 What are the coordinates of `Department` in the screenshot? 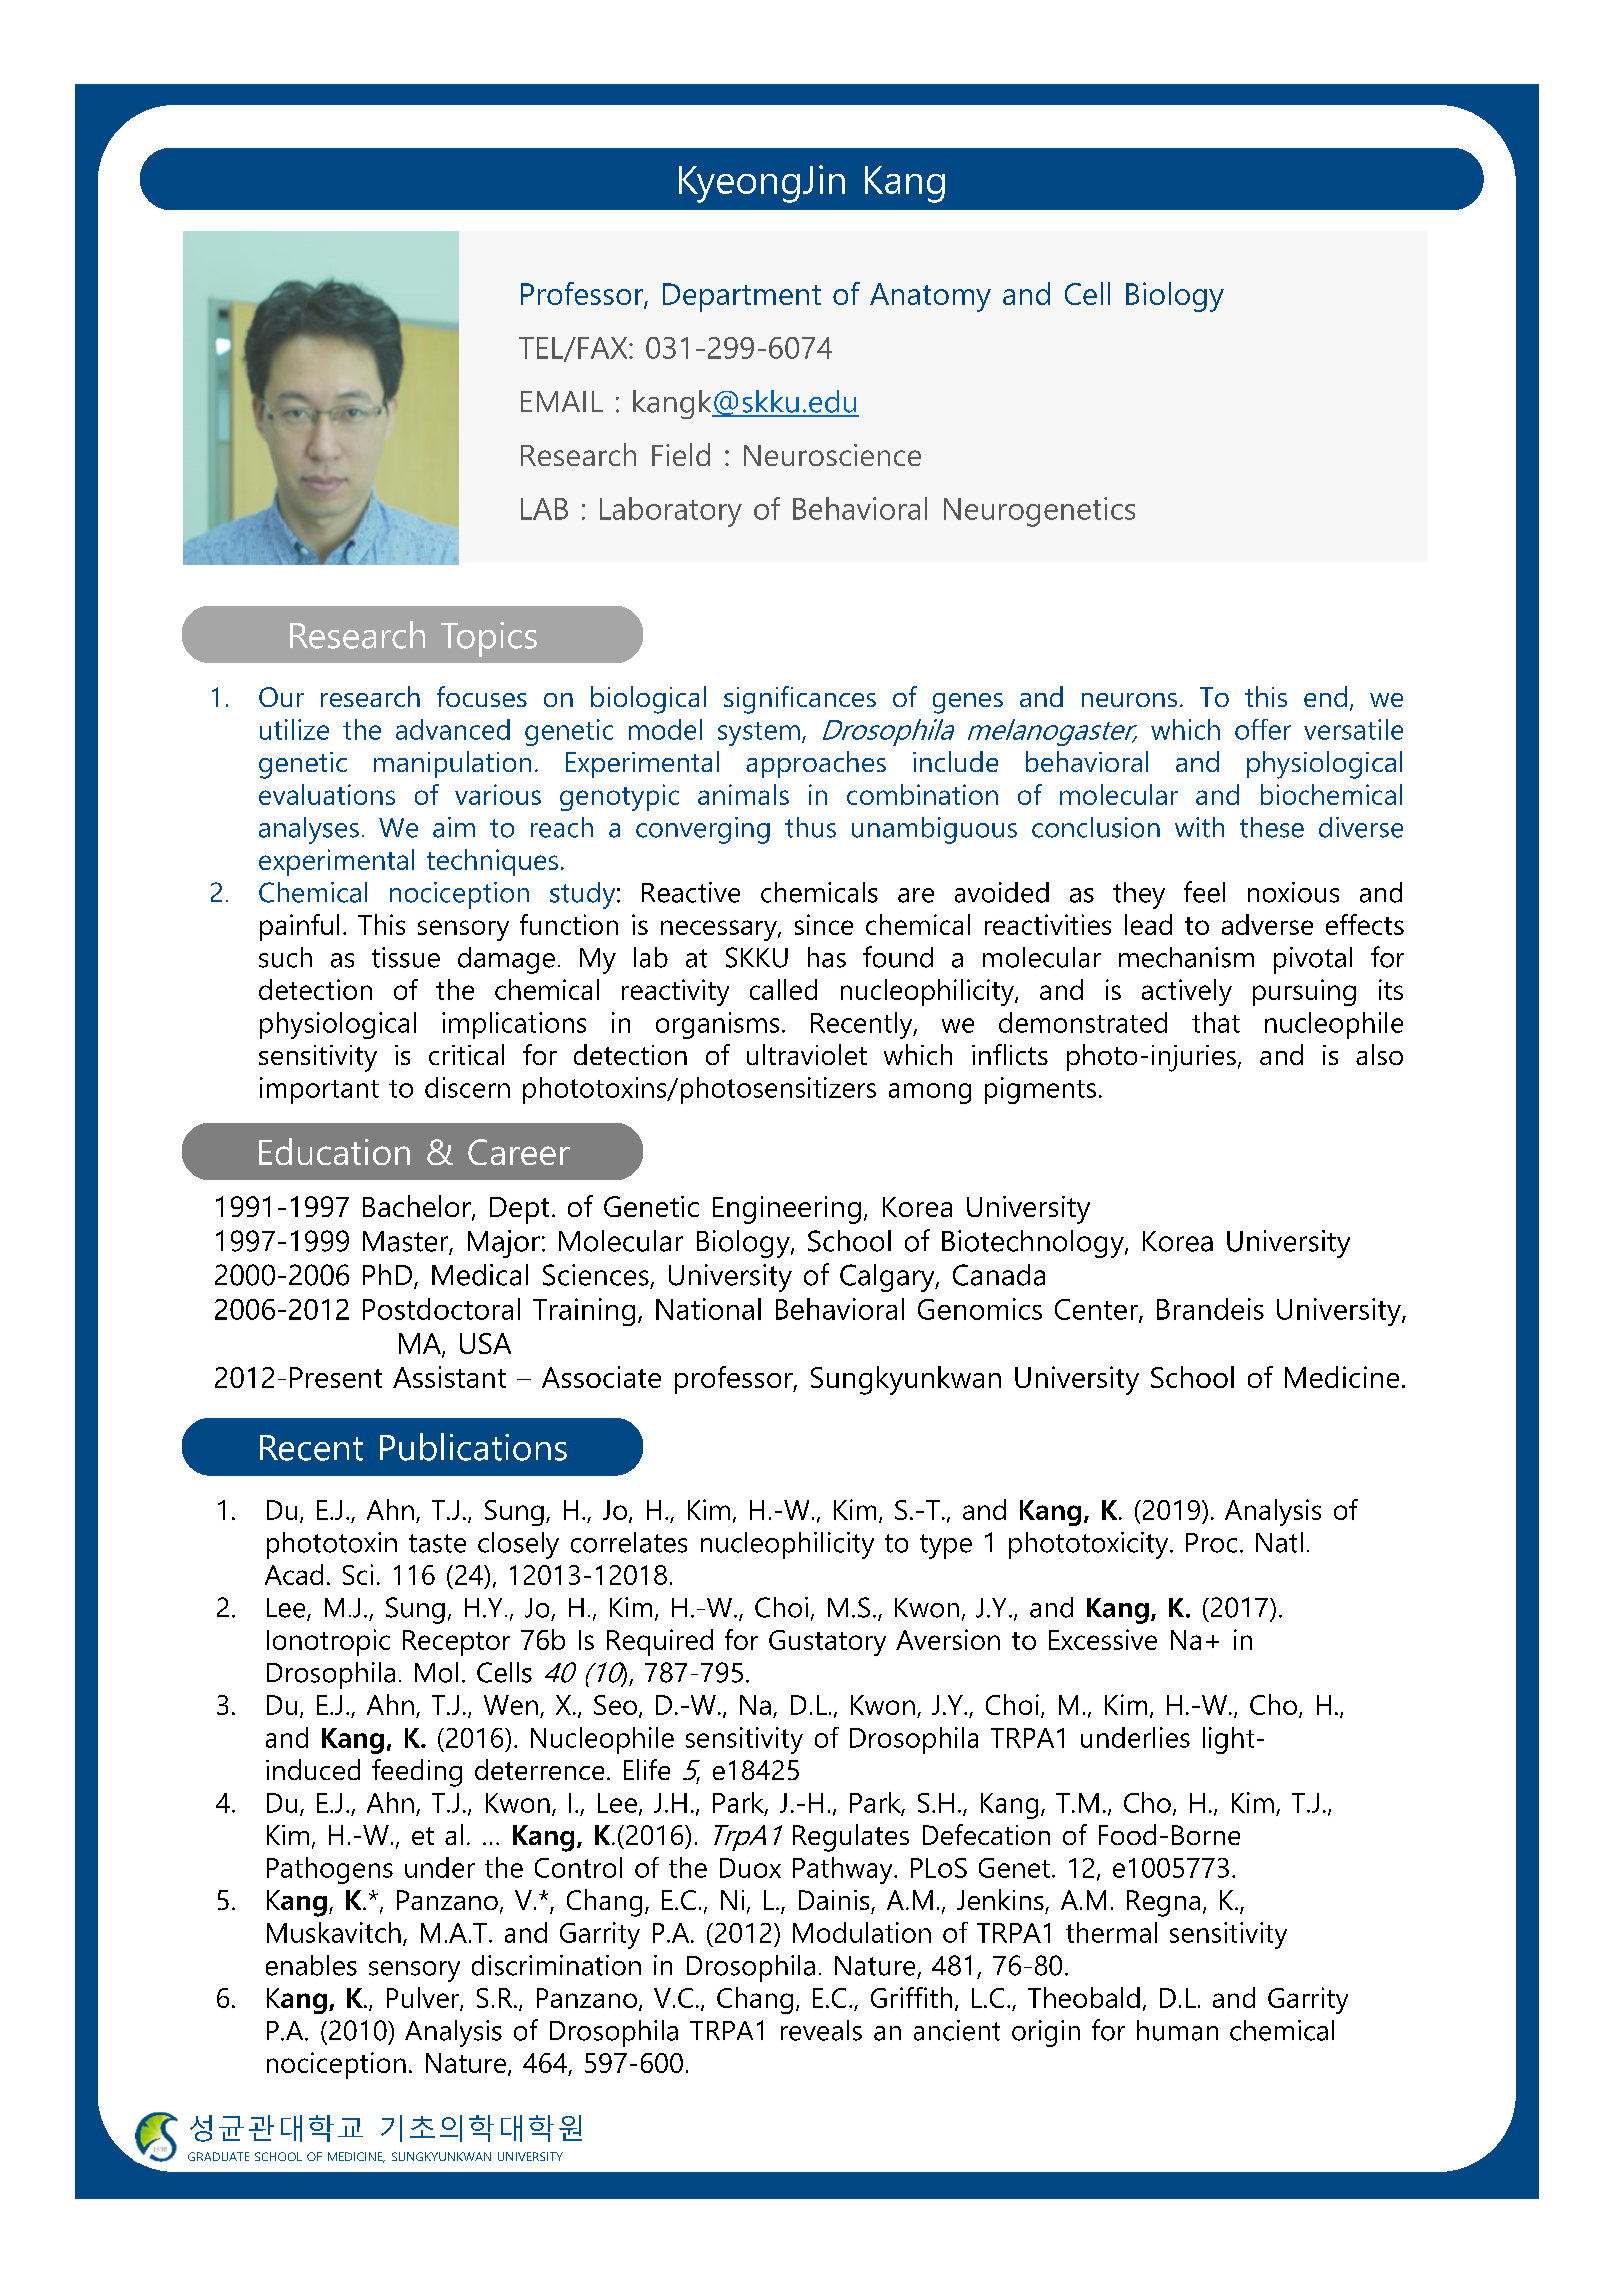 It's located at (742, 297).
